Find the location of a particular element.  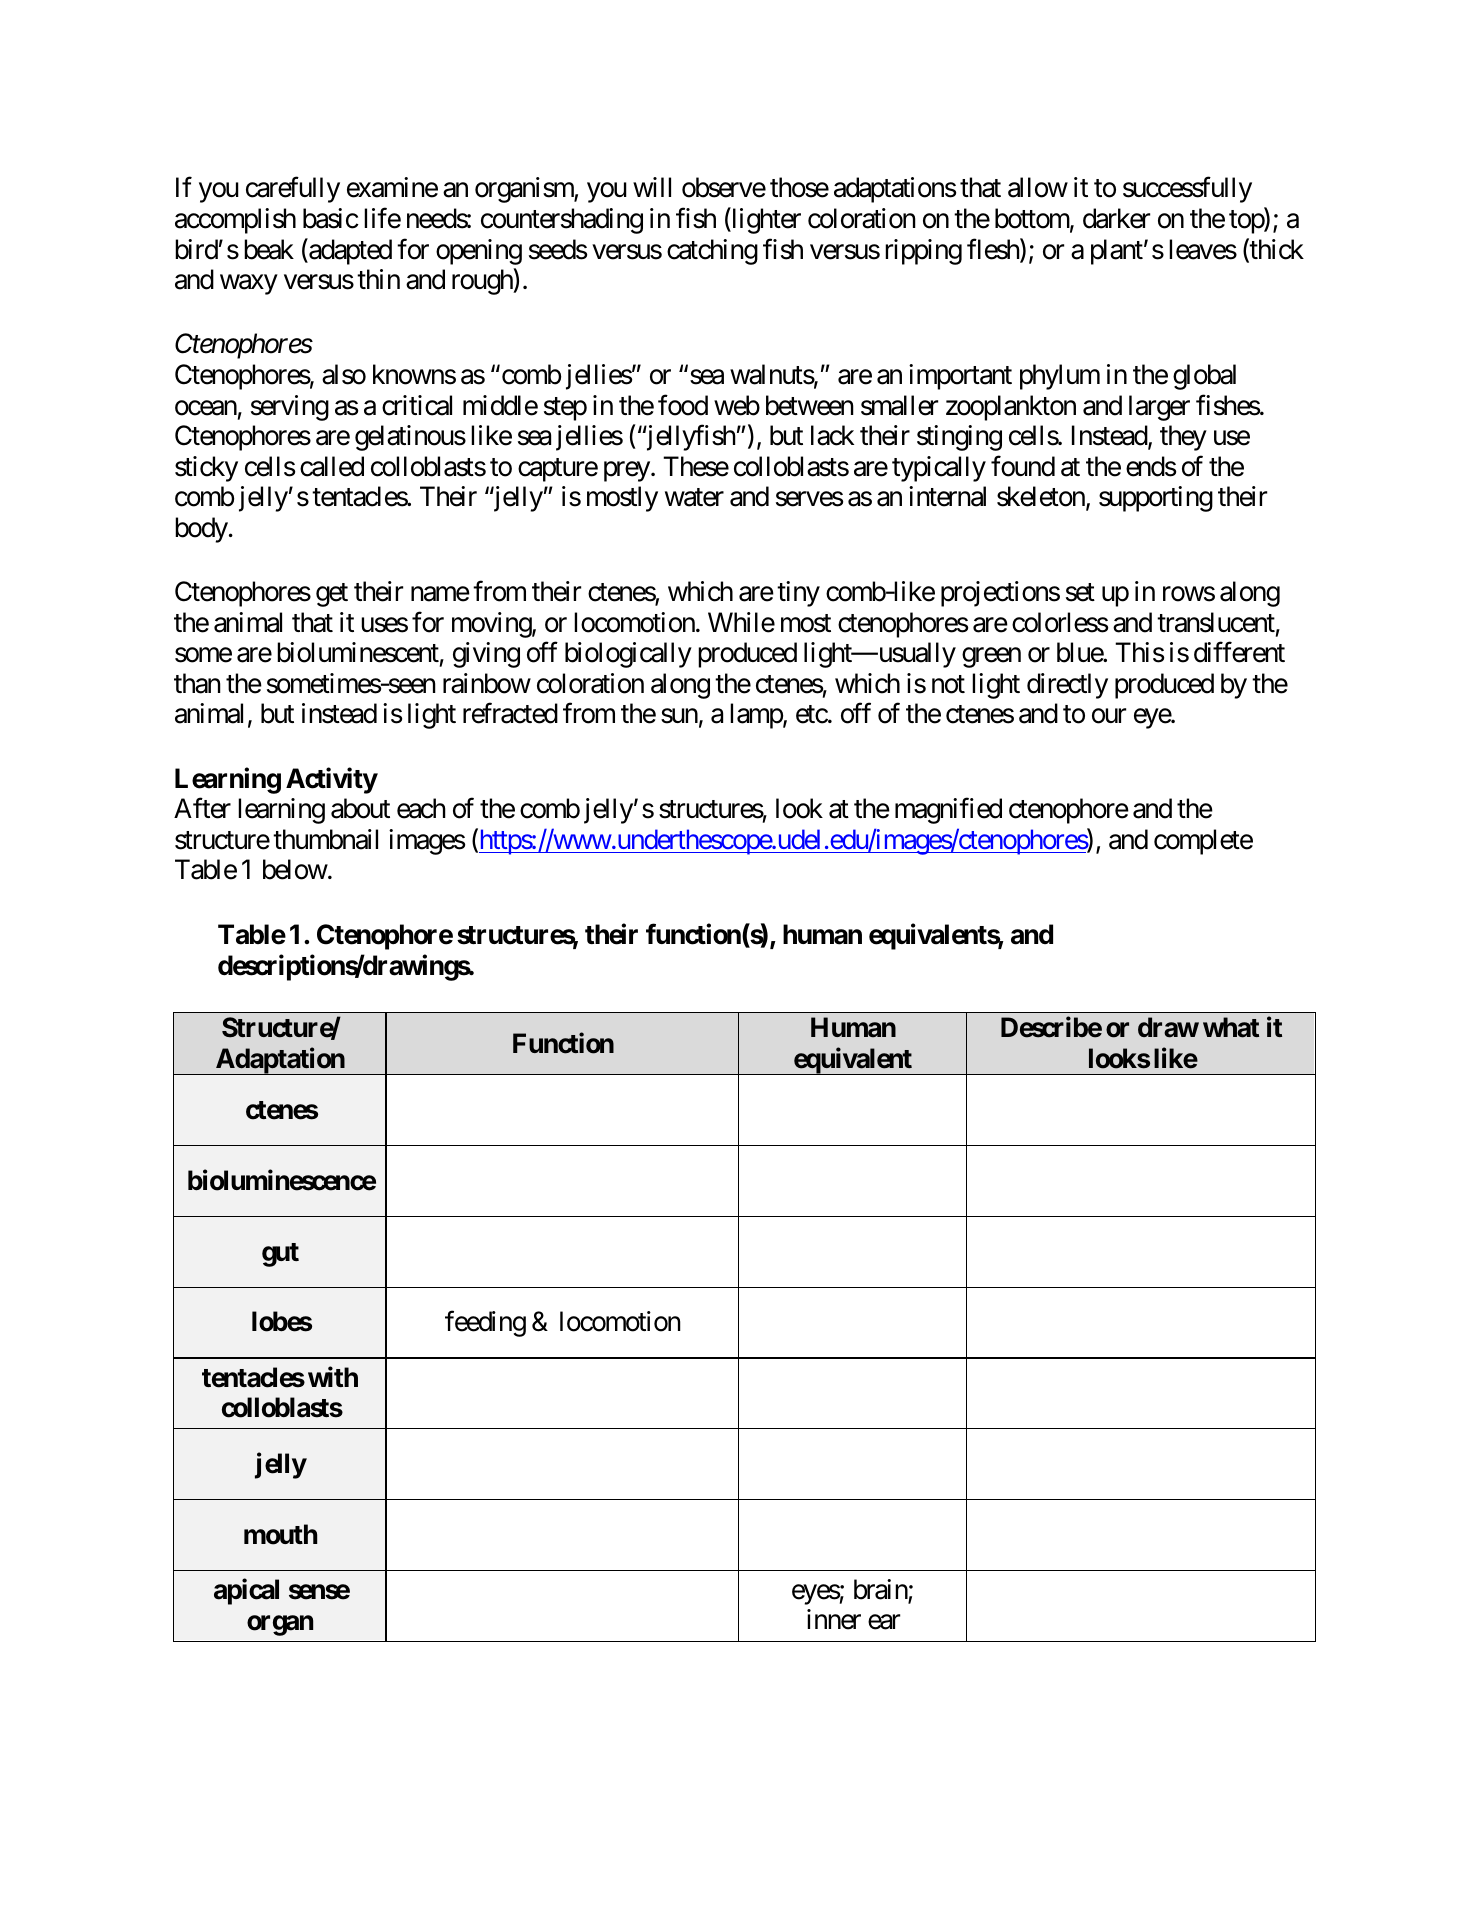

tiny is located at coordinates (798, 594).
